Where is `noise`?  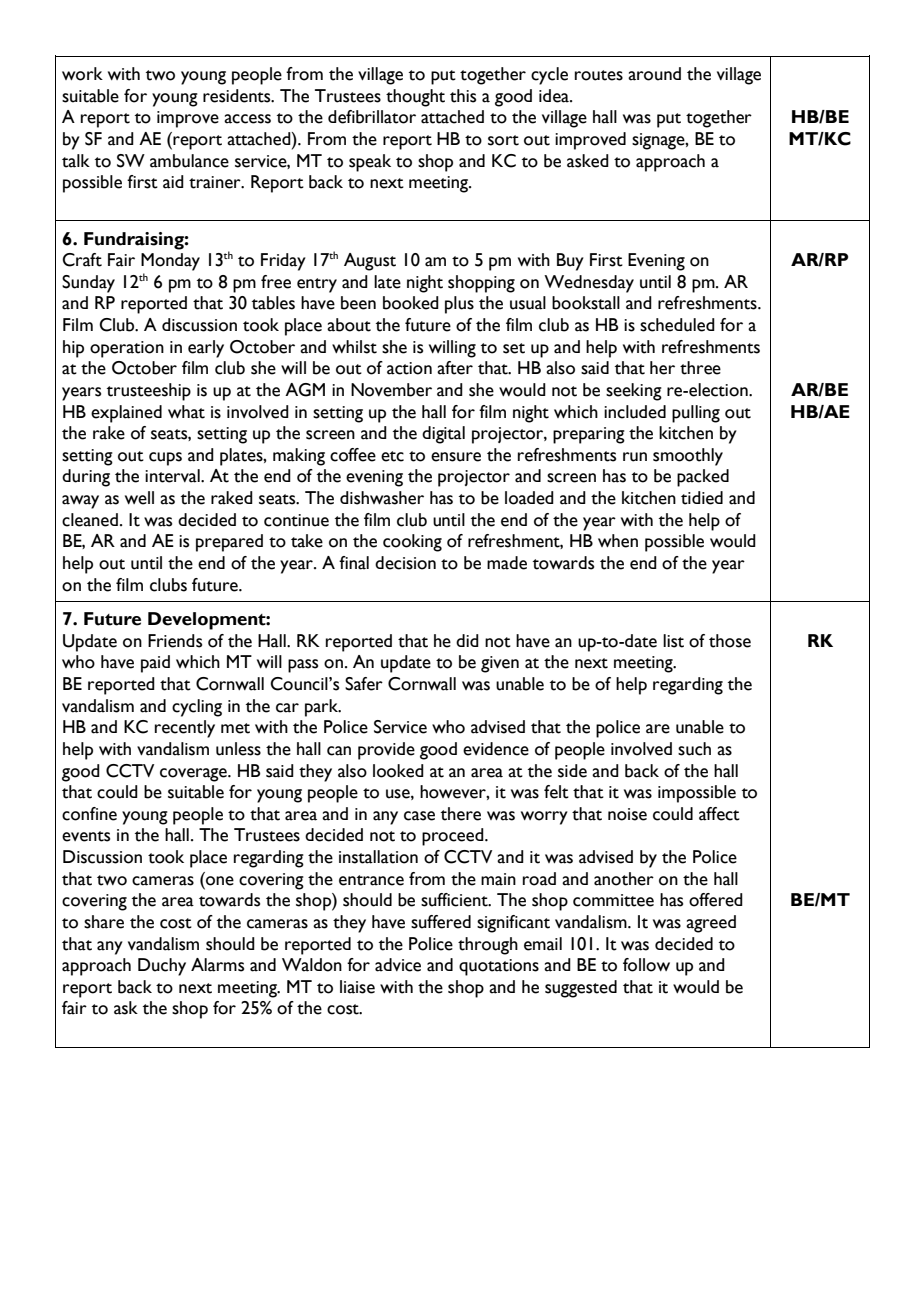 noise is located at coordinates (627, 814).
